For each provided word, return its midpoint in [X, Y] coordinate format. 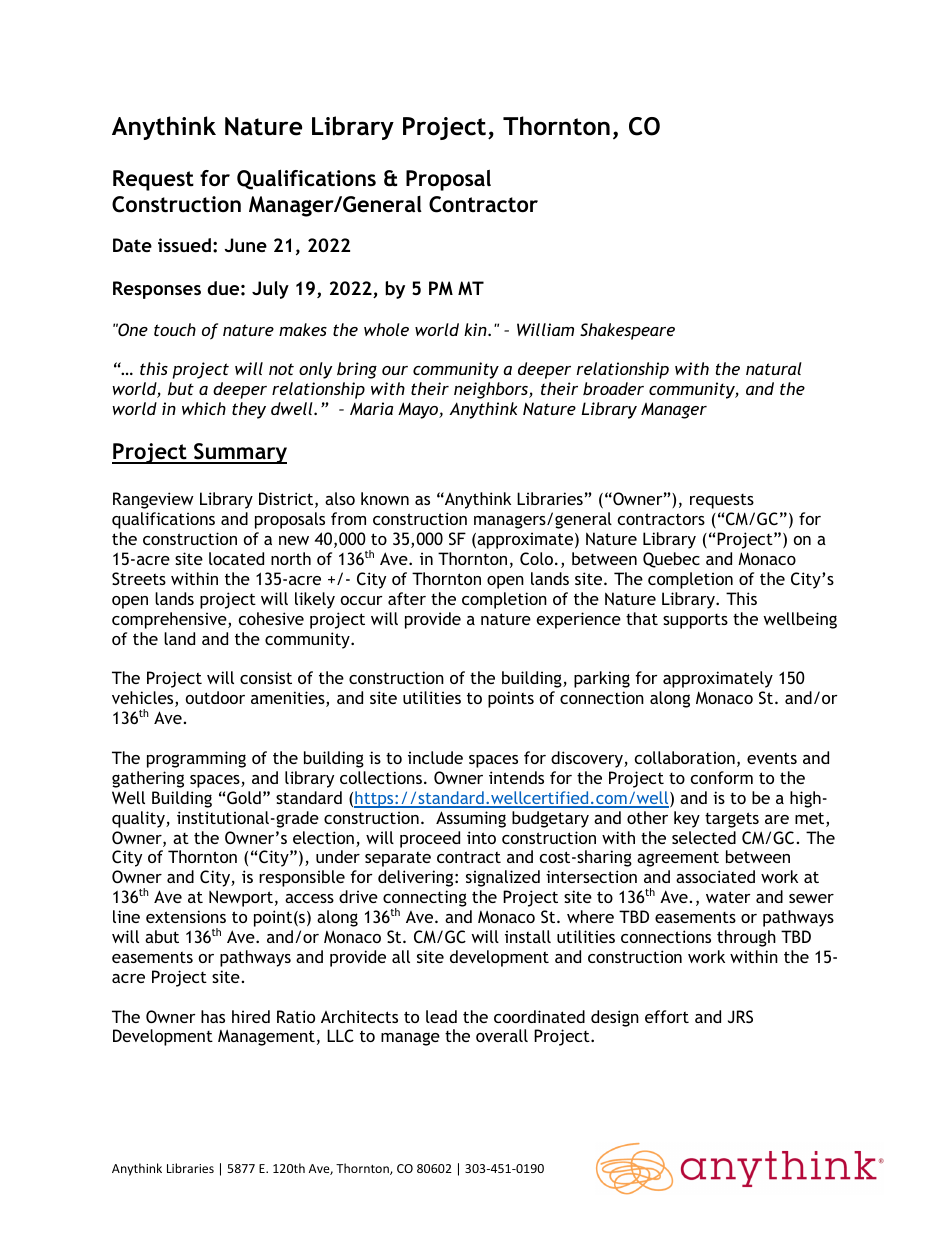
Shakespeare [627, 331]
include [435, 757]
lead [441, 1016]
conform [722, 777]
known [385, 498]
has [213, 1016]
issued [184, 245]
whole [386, 329]
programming [196, 759]
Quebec [671, 560]
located [236, 558]
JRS [740, 1016]
